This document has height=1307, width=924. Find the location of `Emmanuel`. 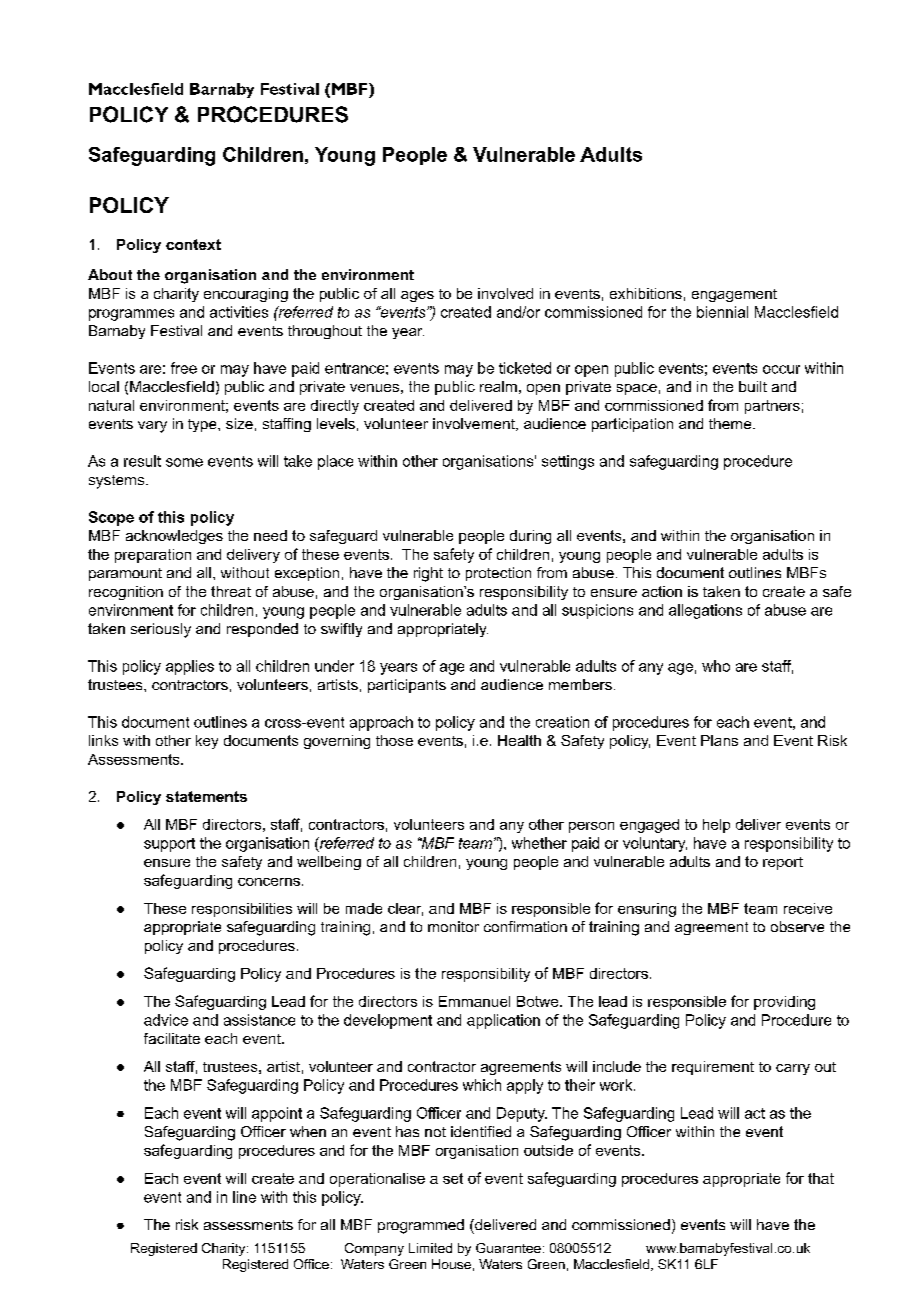

Emmanuel is located at coordinates (474, 1001).
